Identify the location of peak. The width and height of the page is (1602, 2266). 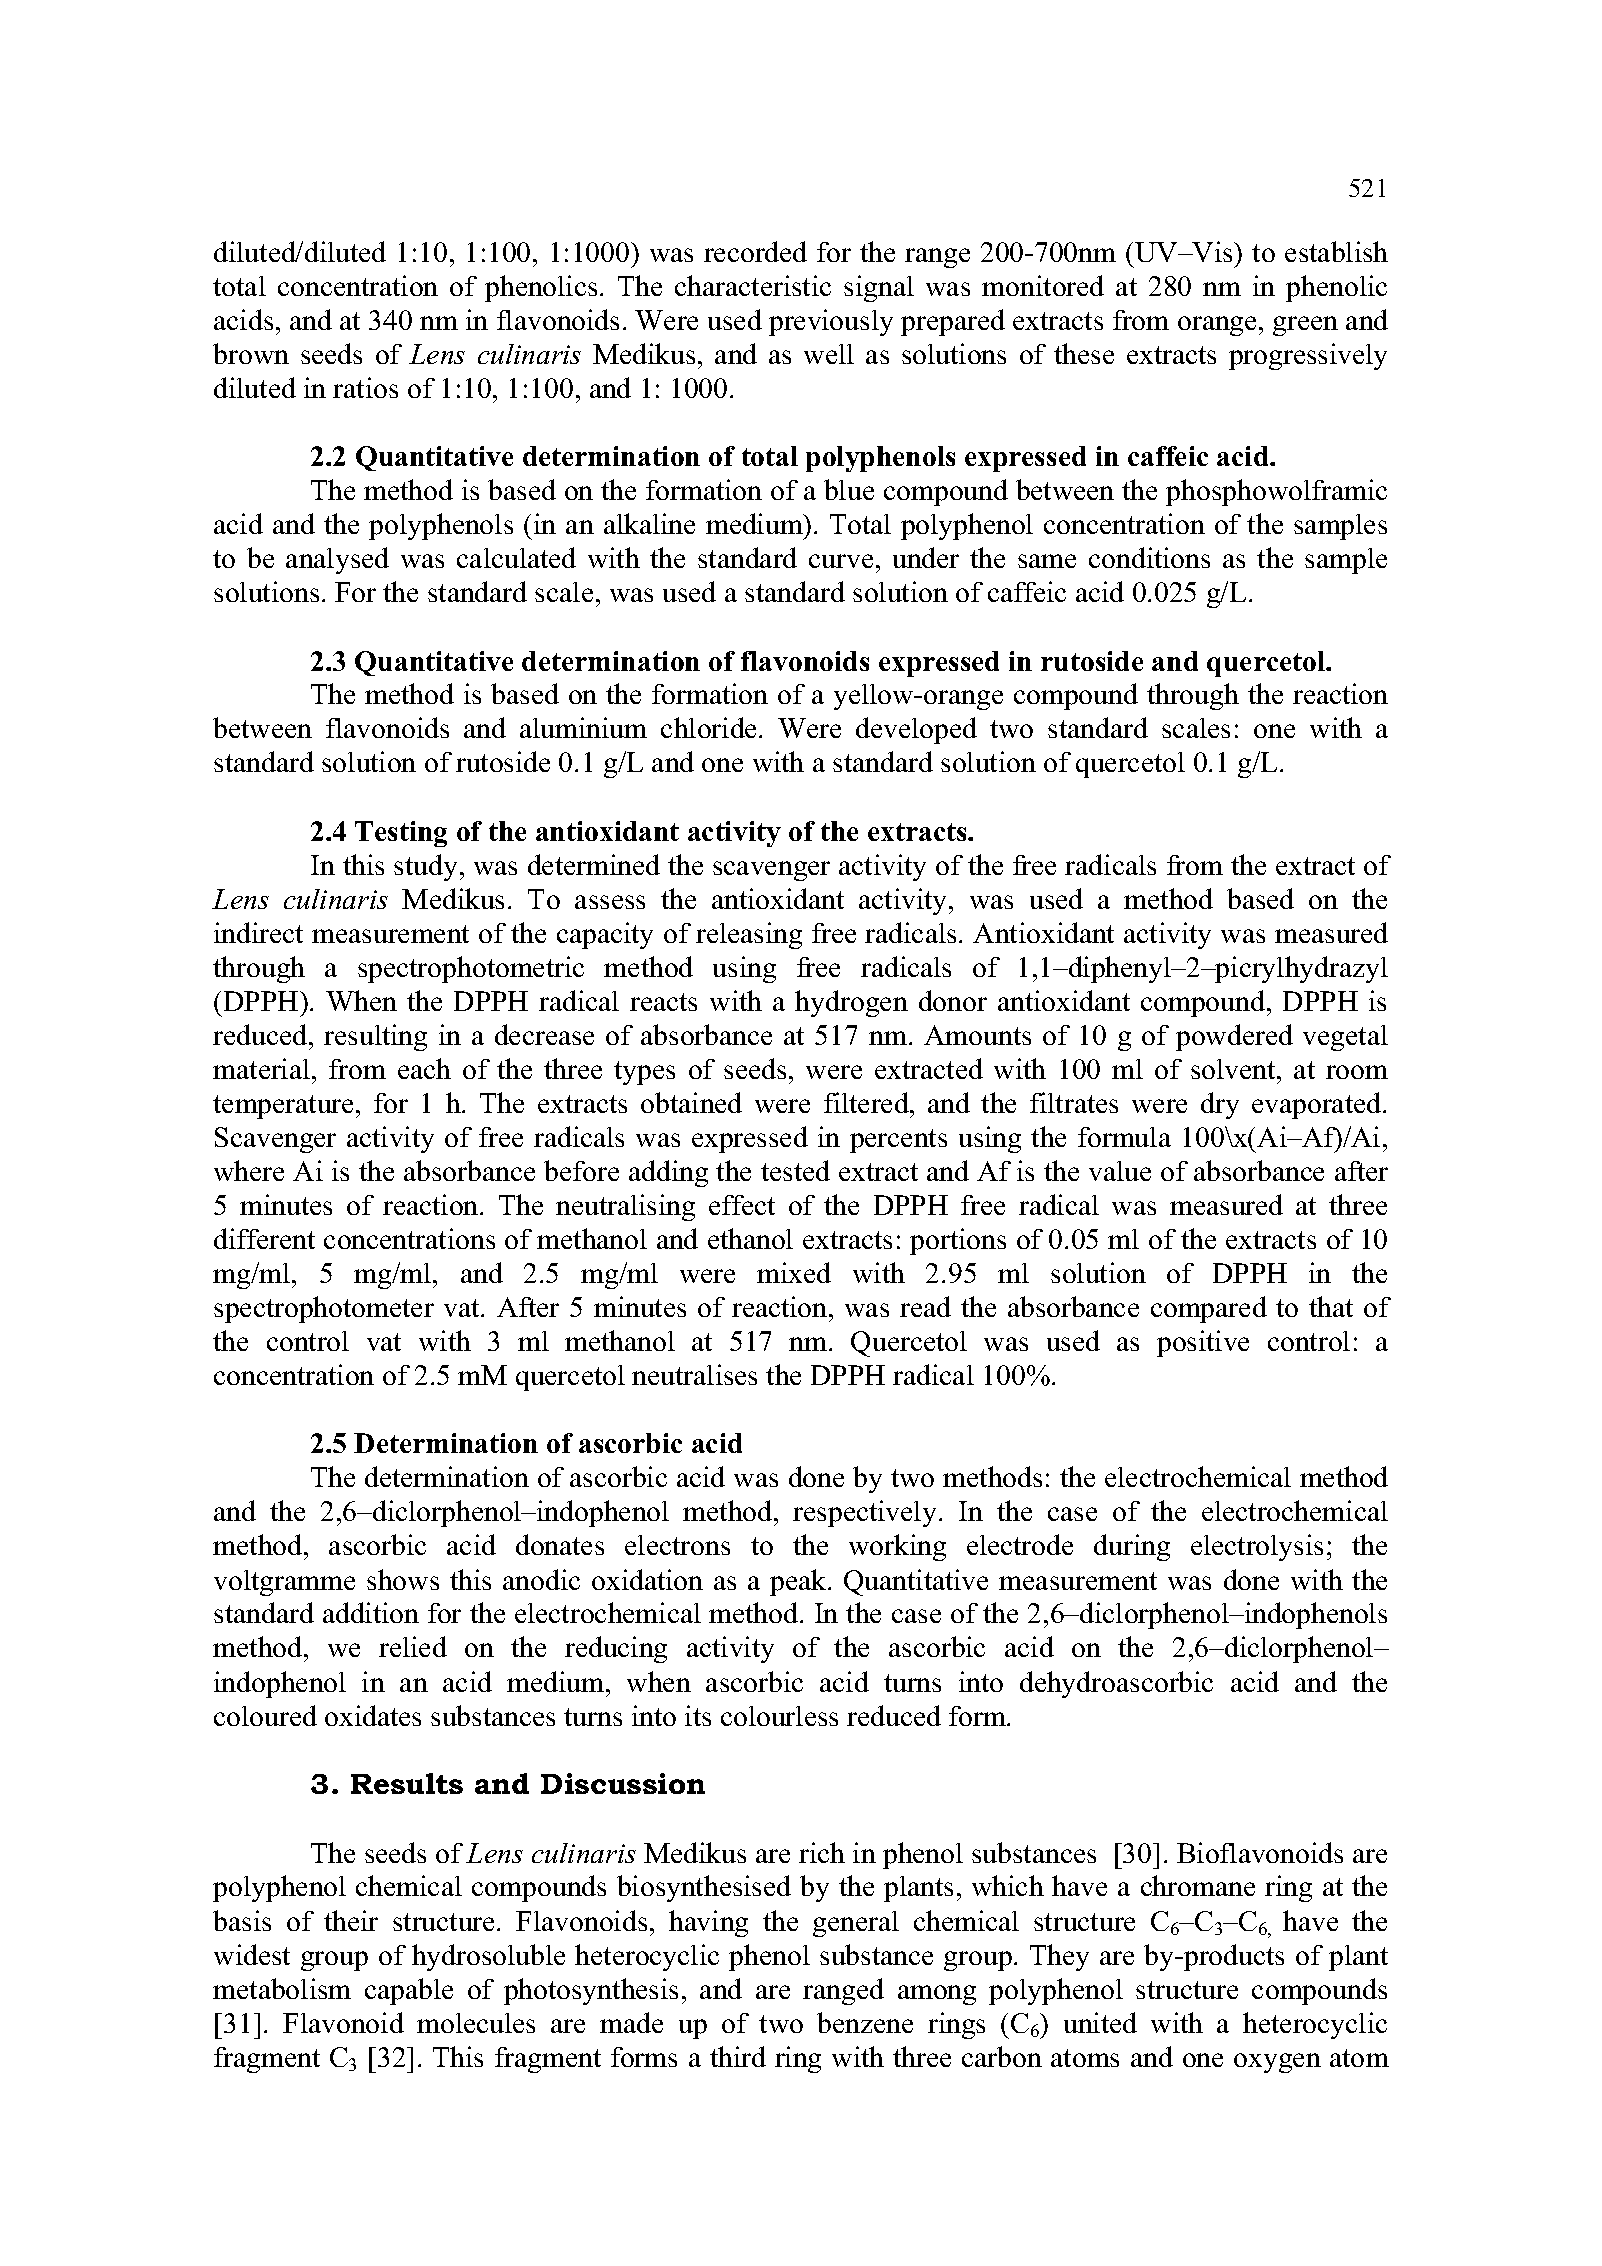
(799, 1582).
